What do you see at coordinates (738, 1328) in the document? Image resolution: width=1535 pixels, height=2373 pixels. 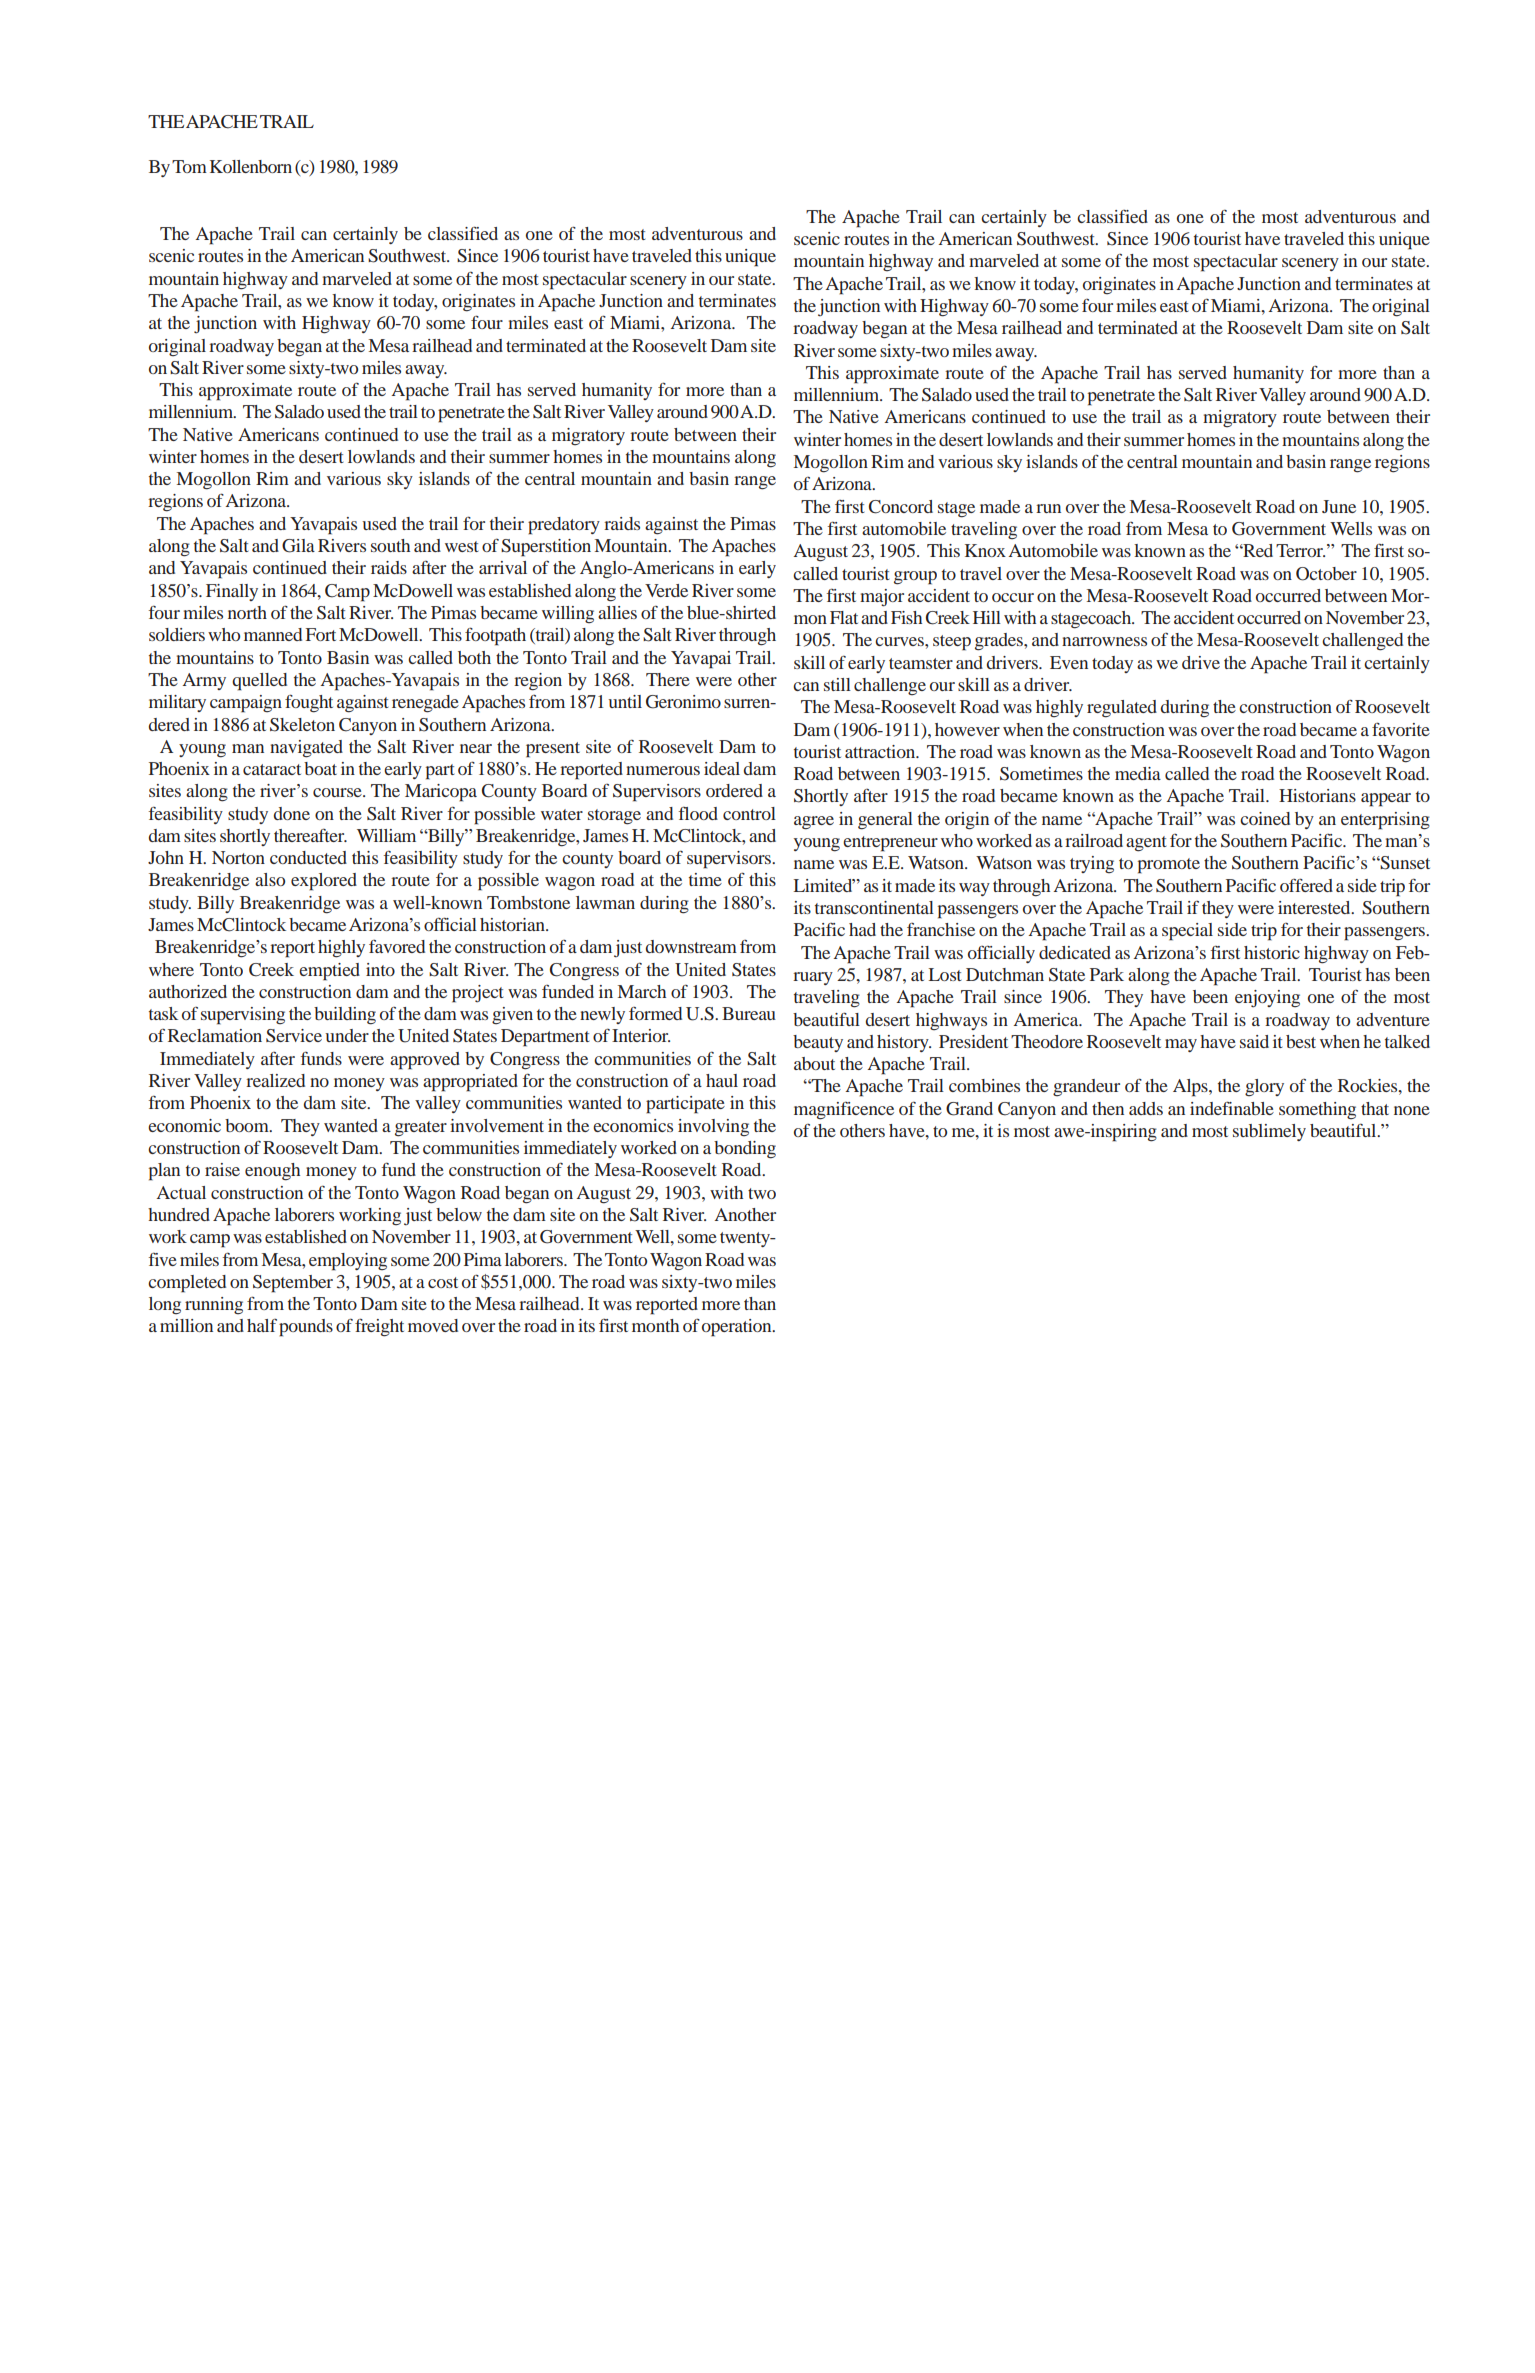 I see `operation` at bounding box center [738, 1328].
